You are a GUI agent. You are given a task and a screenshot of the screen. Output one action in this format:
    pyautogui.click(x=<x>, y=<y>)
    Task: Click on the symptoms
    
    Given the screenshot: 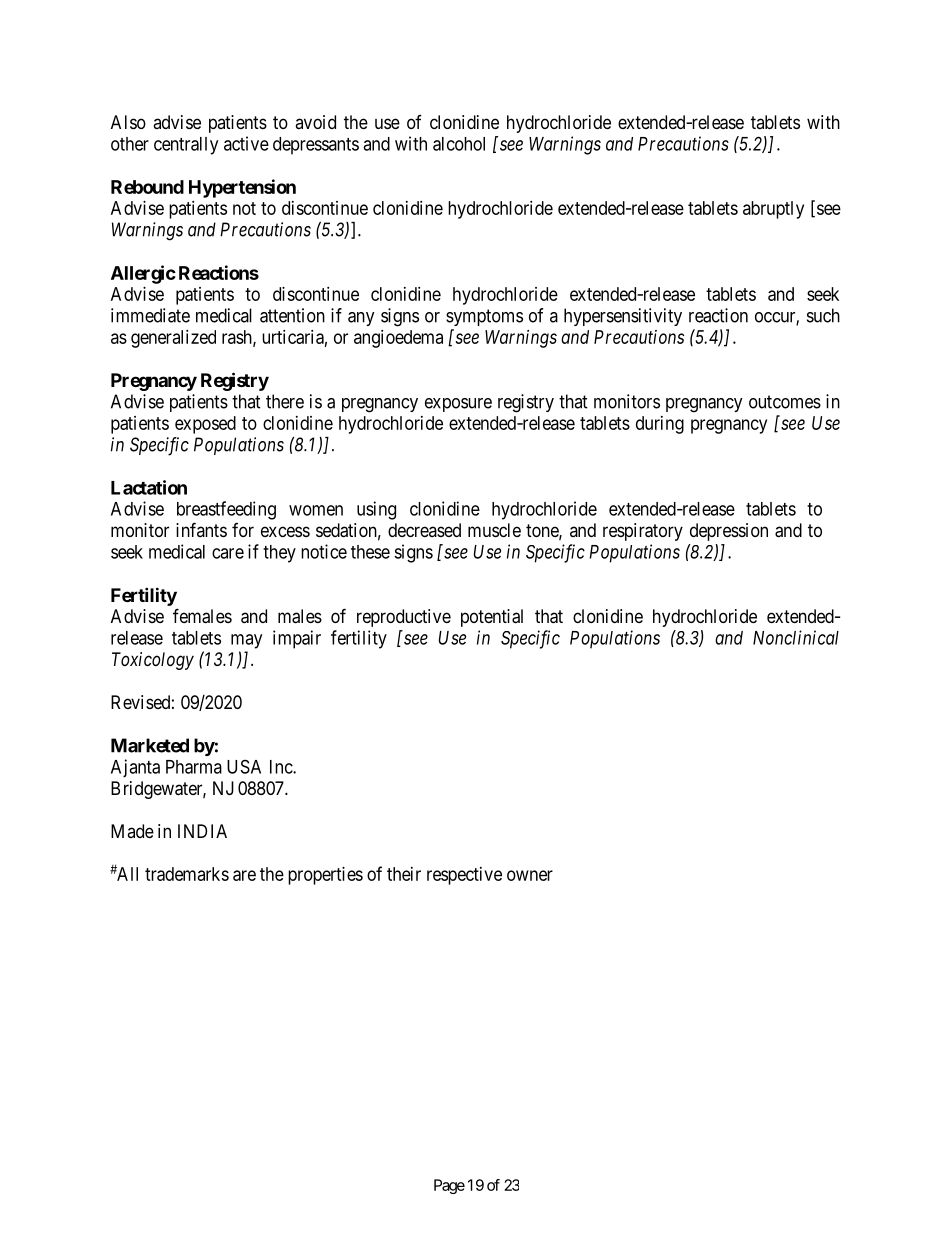 What is the action you would take?
    pyautogui.click(x=484, y=317)
